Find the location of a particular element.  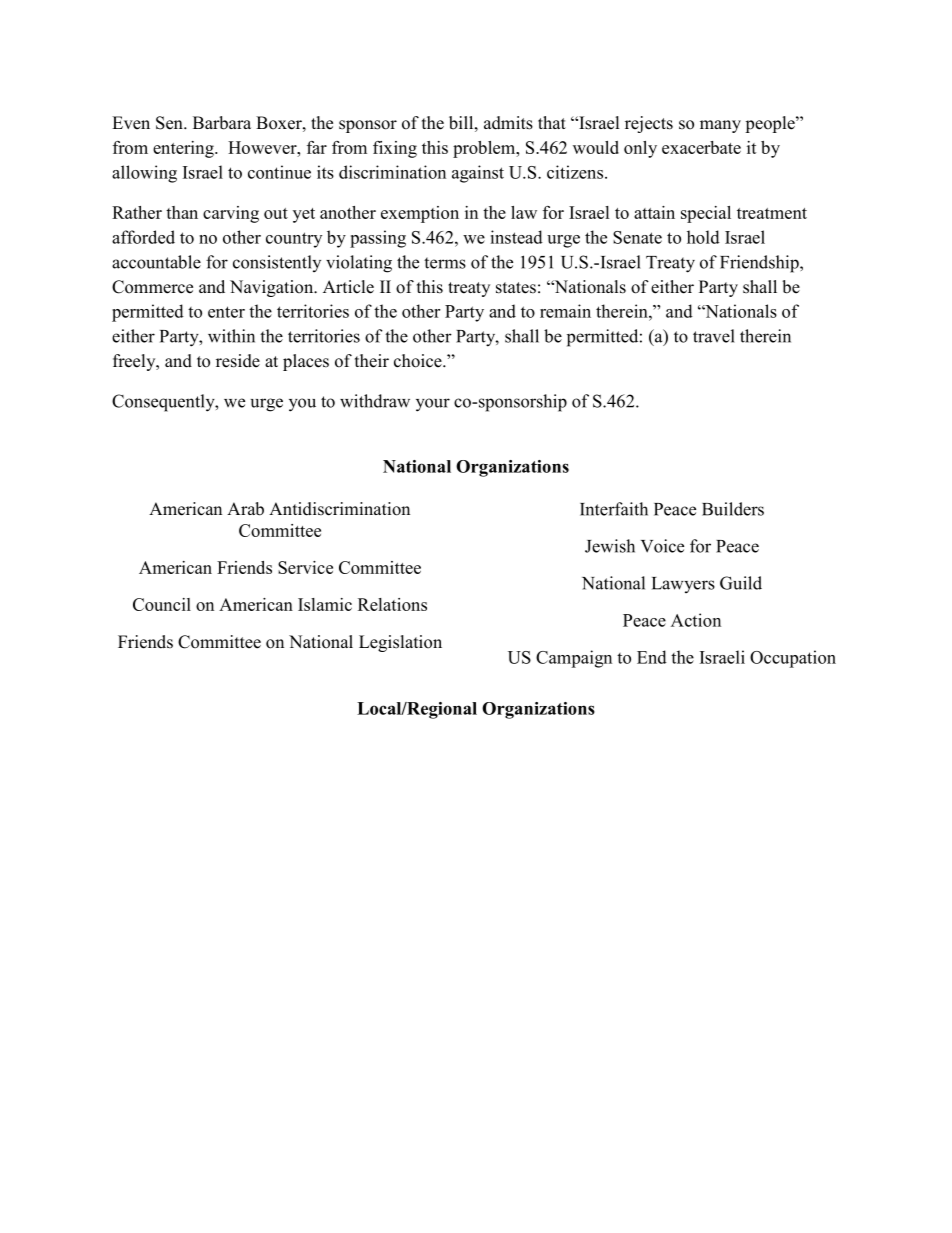

Barbara is located at coordinates (222, 123).
